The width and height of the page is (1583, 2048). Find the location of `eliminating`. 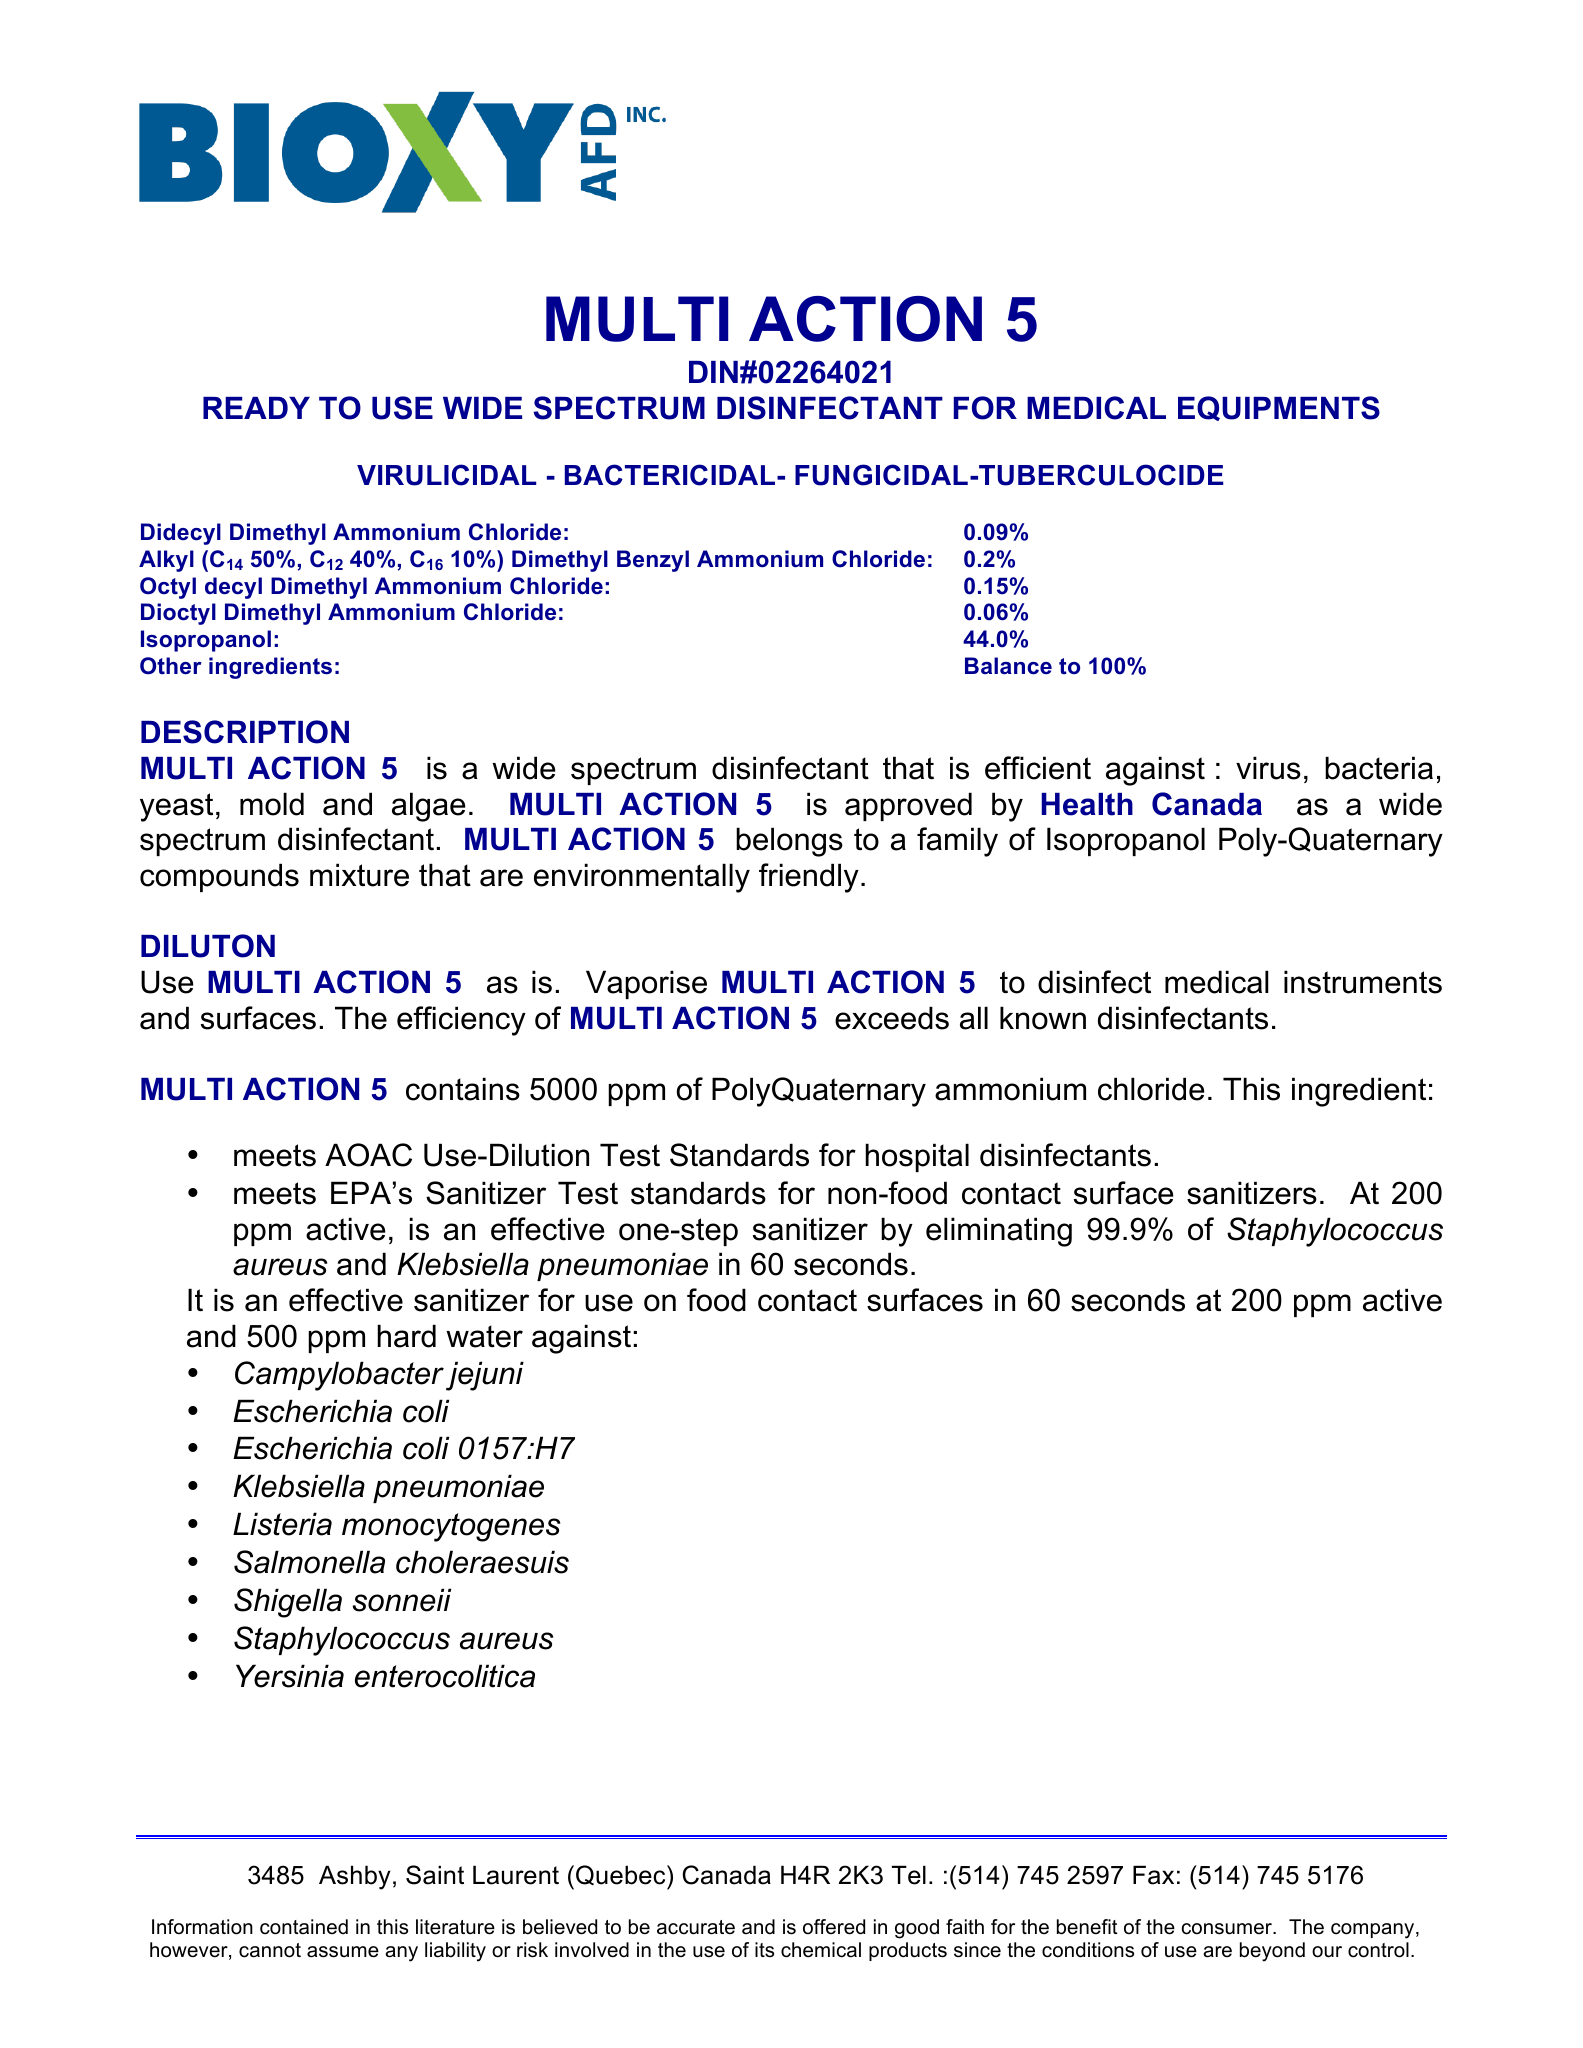

eliminating is located at coordinates (999, 1232).
